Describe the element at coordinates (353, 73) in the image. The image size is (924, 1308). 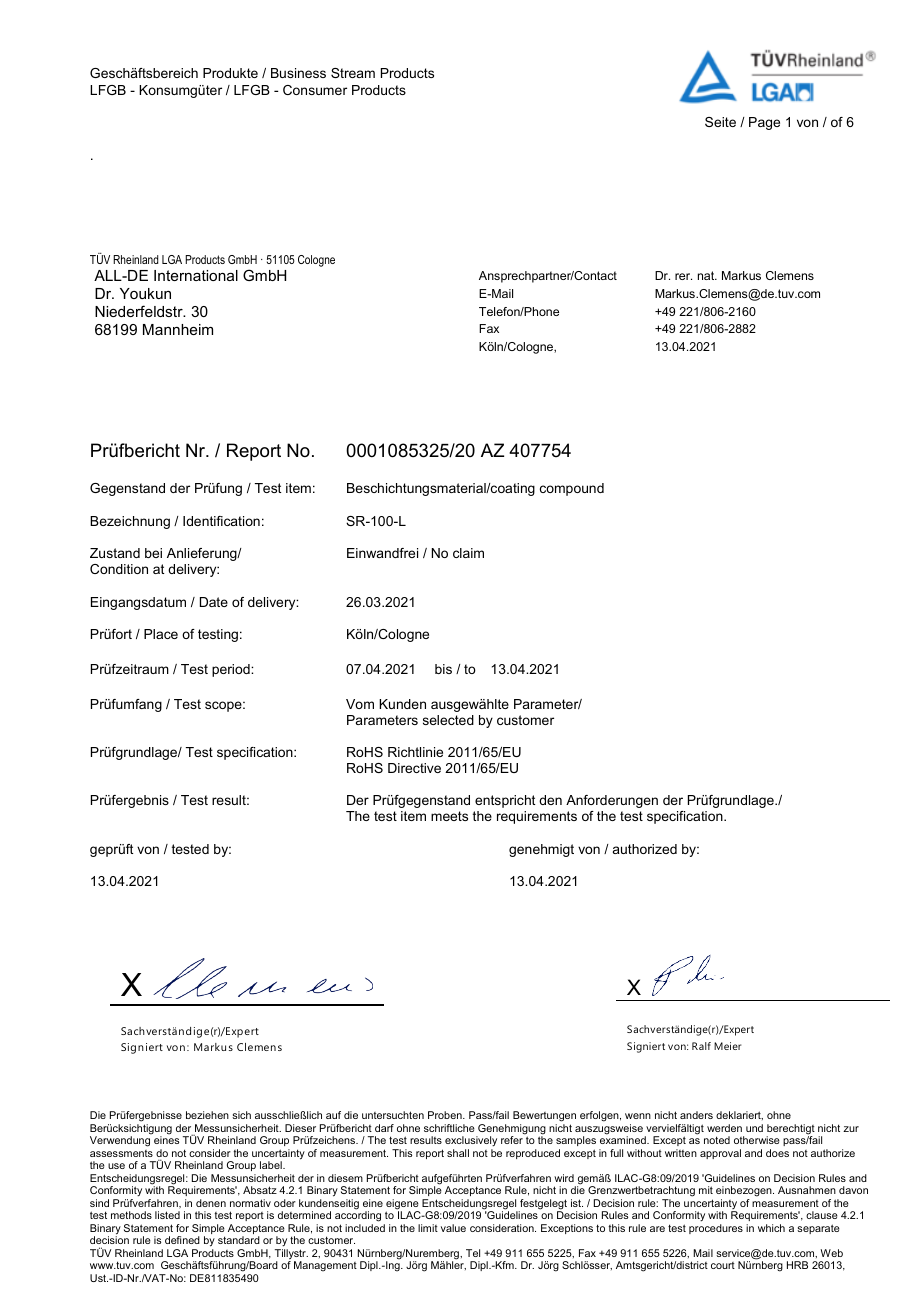
I see `Stream` at that location.
